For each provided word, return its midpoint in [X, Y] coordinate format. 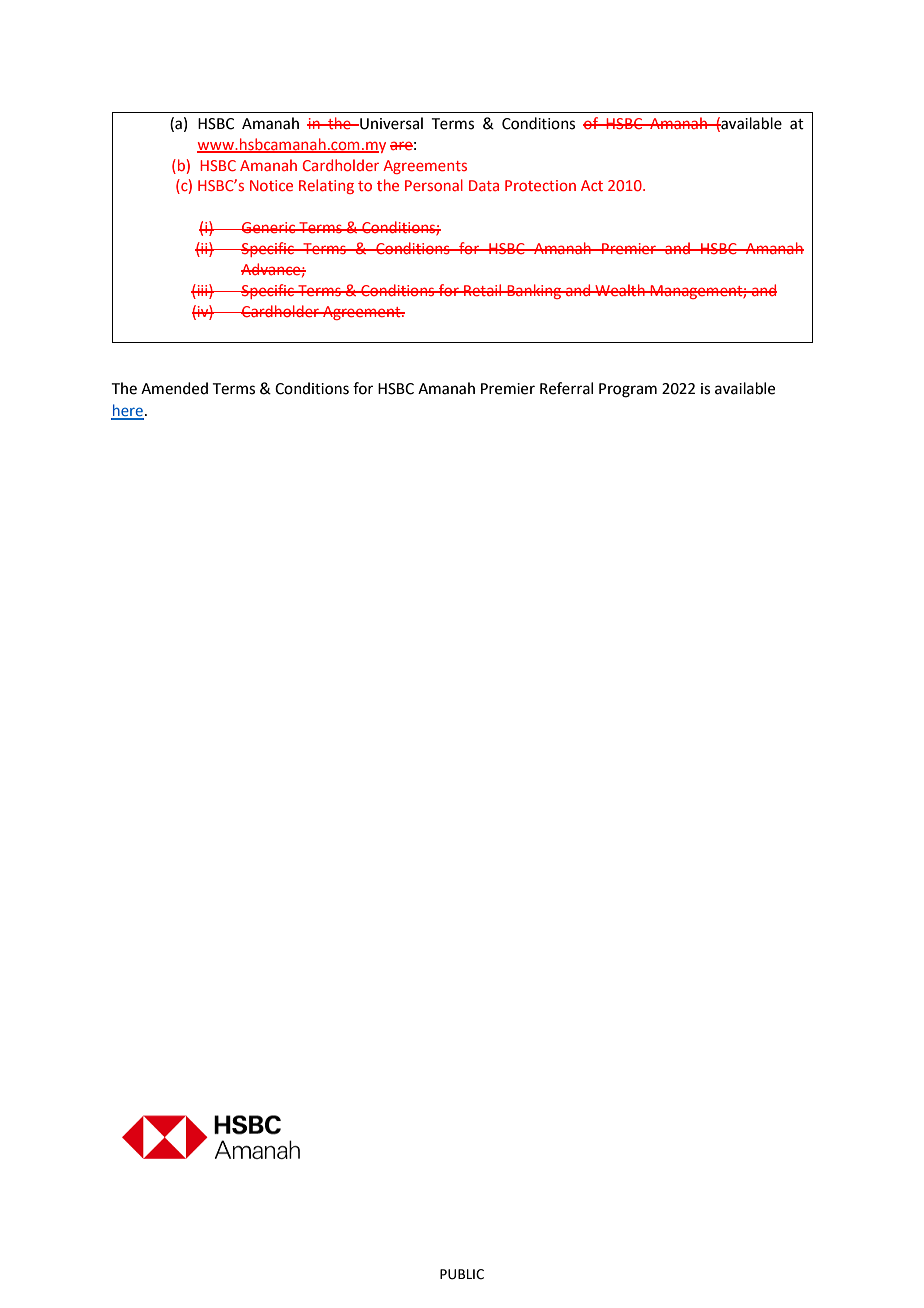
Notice [271, 185]
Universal [390, 123]
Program [628, 390]
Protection [540, 185]
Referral [566, 388]
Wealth [620, 290]
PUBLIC [462, 1274]
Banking [534, 291]
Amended [174, 388]
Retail [483, 290]
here [127, 411]
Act [592, 185]
